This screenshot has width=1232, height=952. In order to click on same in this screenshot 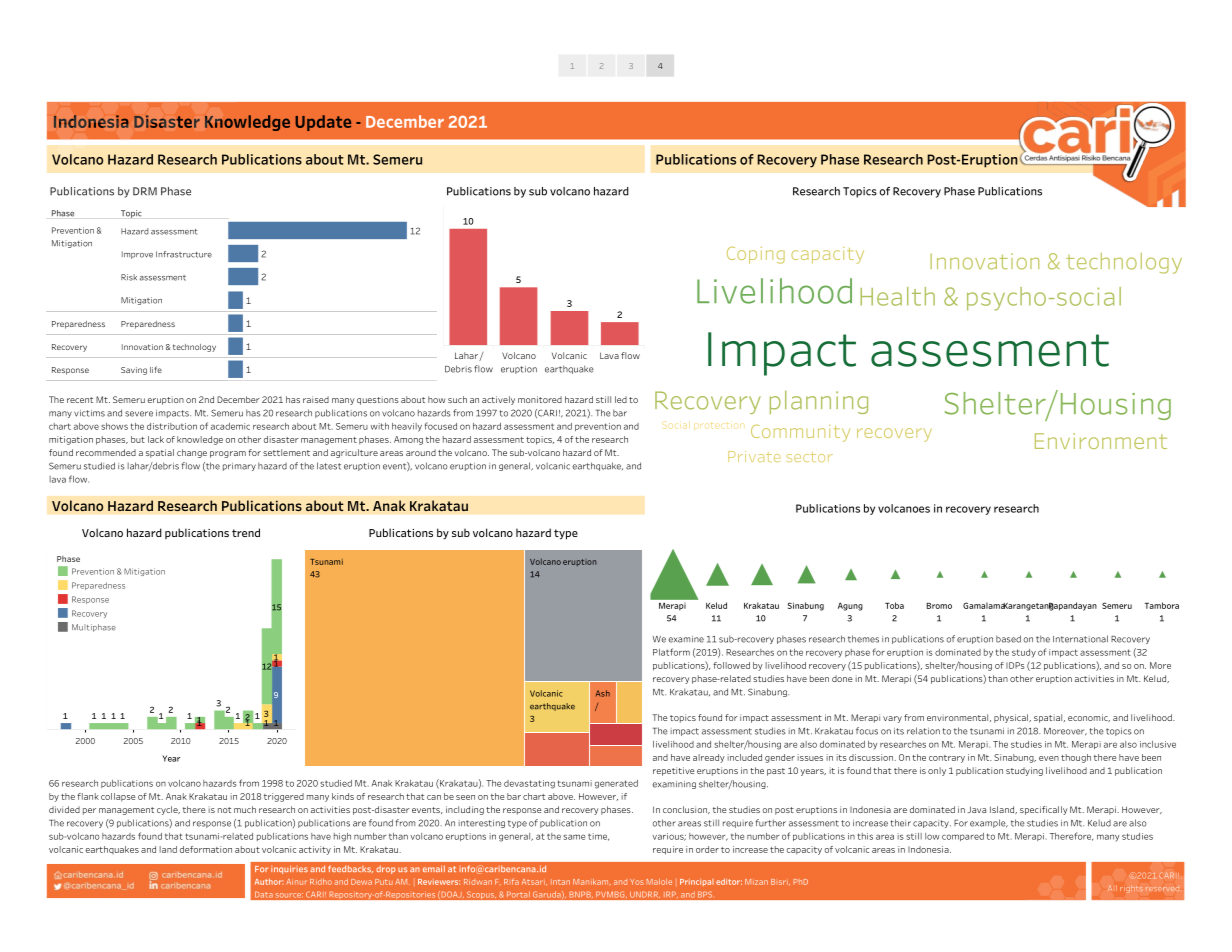, I will do `click(574, 837)`.
